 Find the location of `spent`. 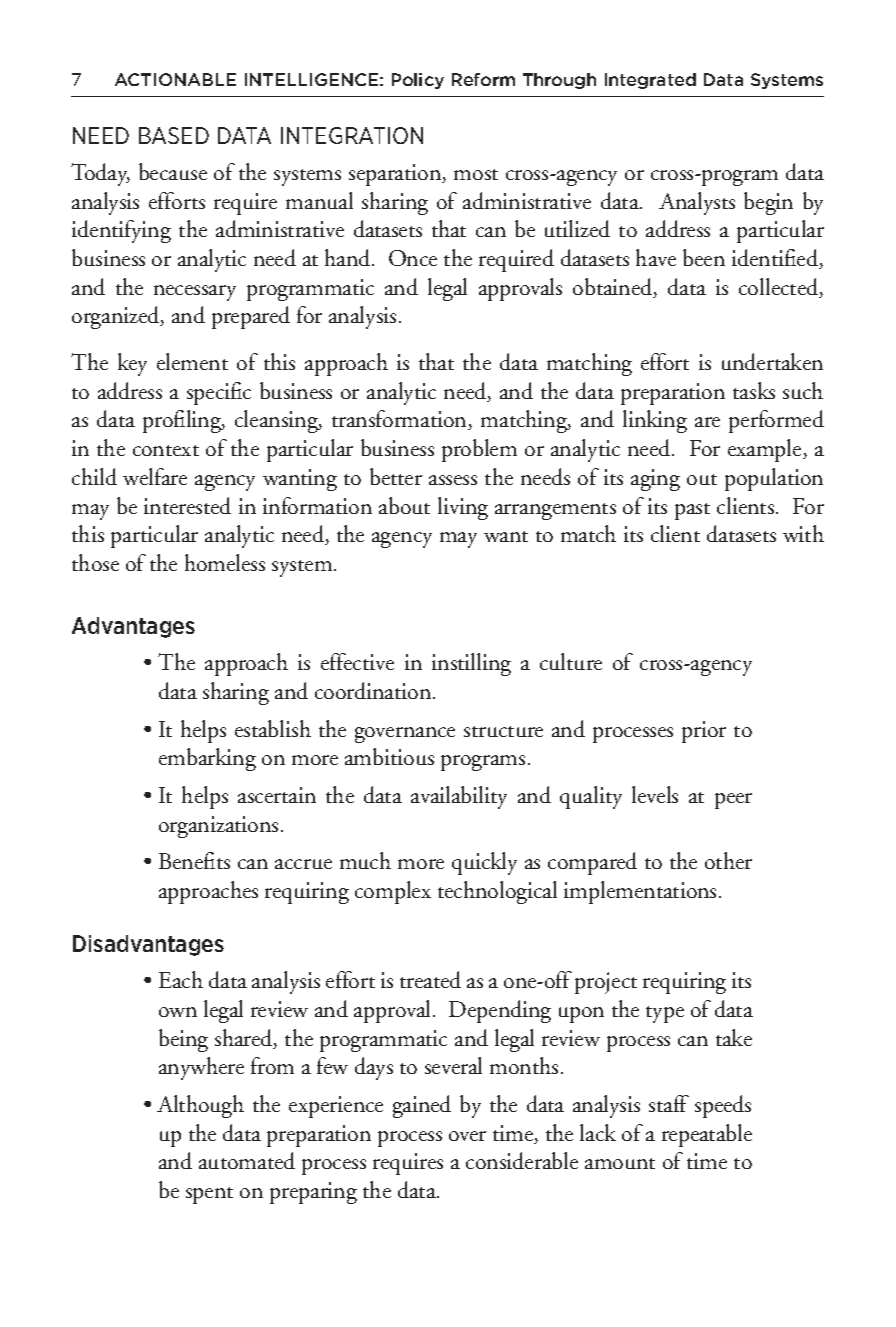

spent is located at coordinates (209, 1195).
